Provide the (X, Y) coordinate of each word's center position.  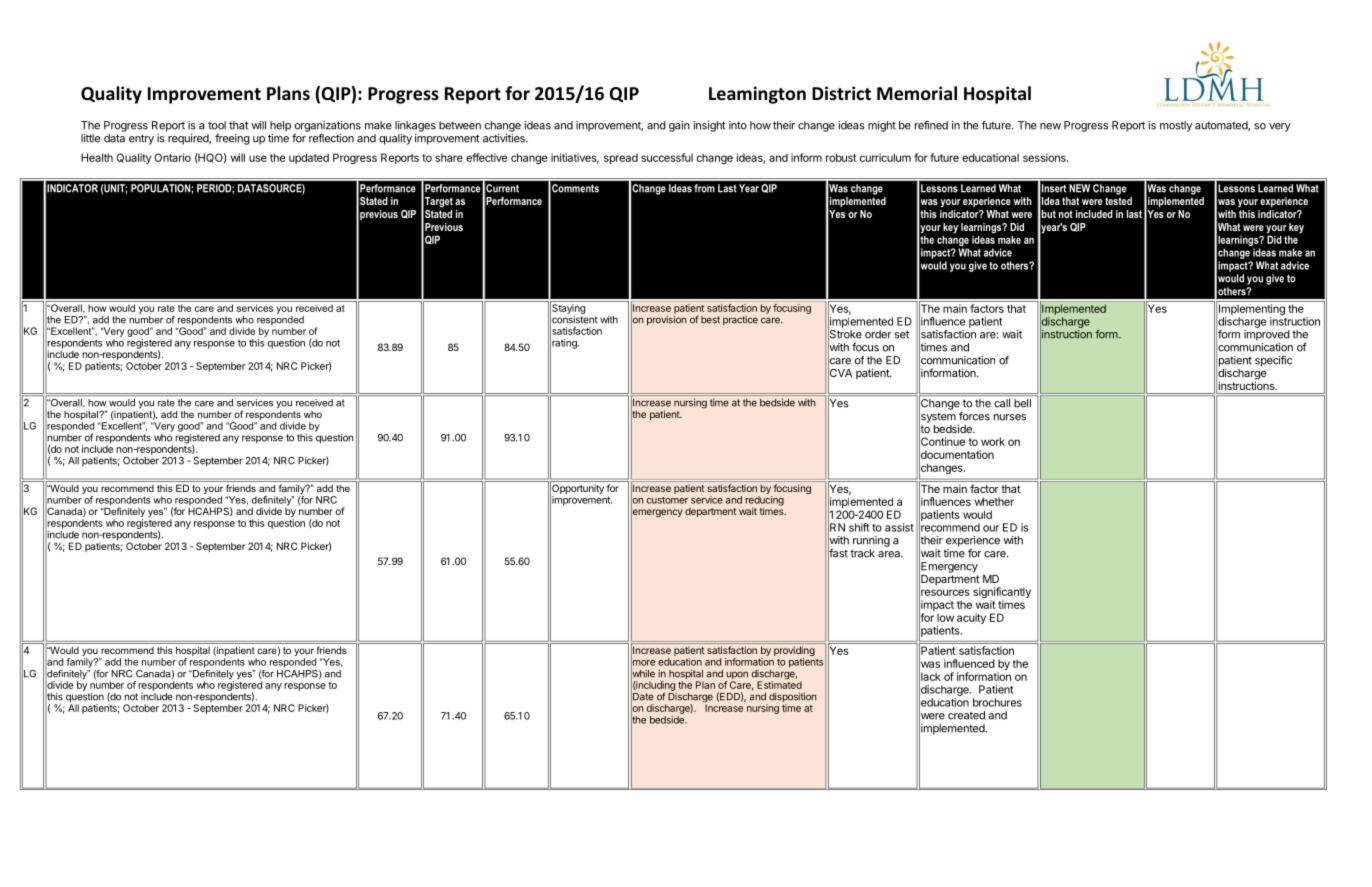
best (710, 320)
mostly (1176, 126)
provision (666, 320)
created (966, 715)
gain (679, 126)
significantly (1002, 594)
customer (667, 500)
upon (736, 676)
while (643, 673)
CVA (840, 373)
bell (1022, 403)
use (258, 158)
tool (217, 125)
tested (1118, 201)
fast (838, 553)
